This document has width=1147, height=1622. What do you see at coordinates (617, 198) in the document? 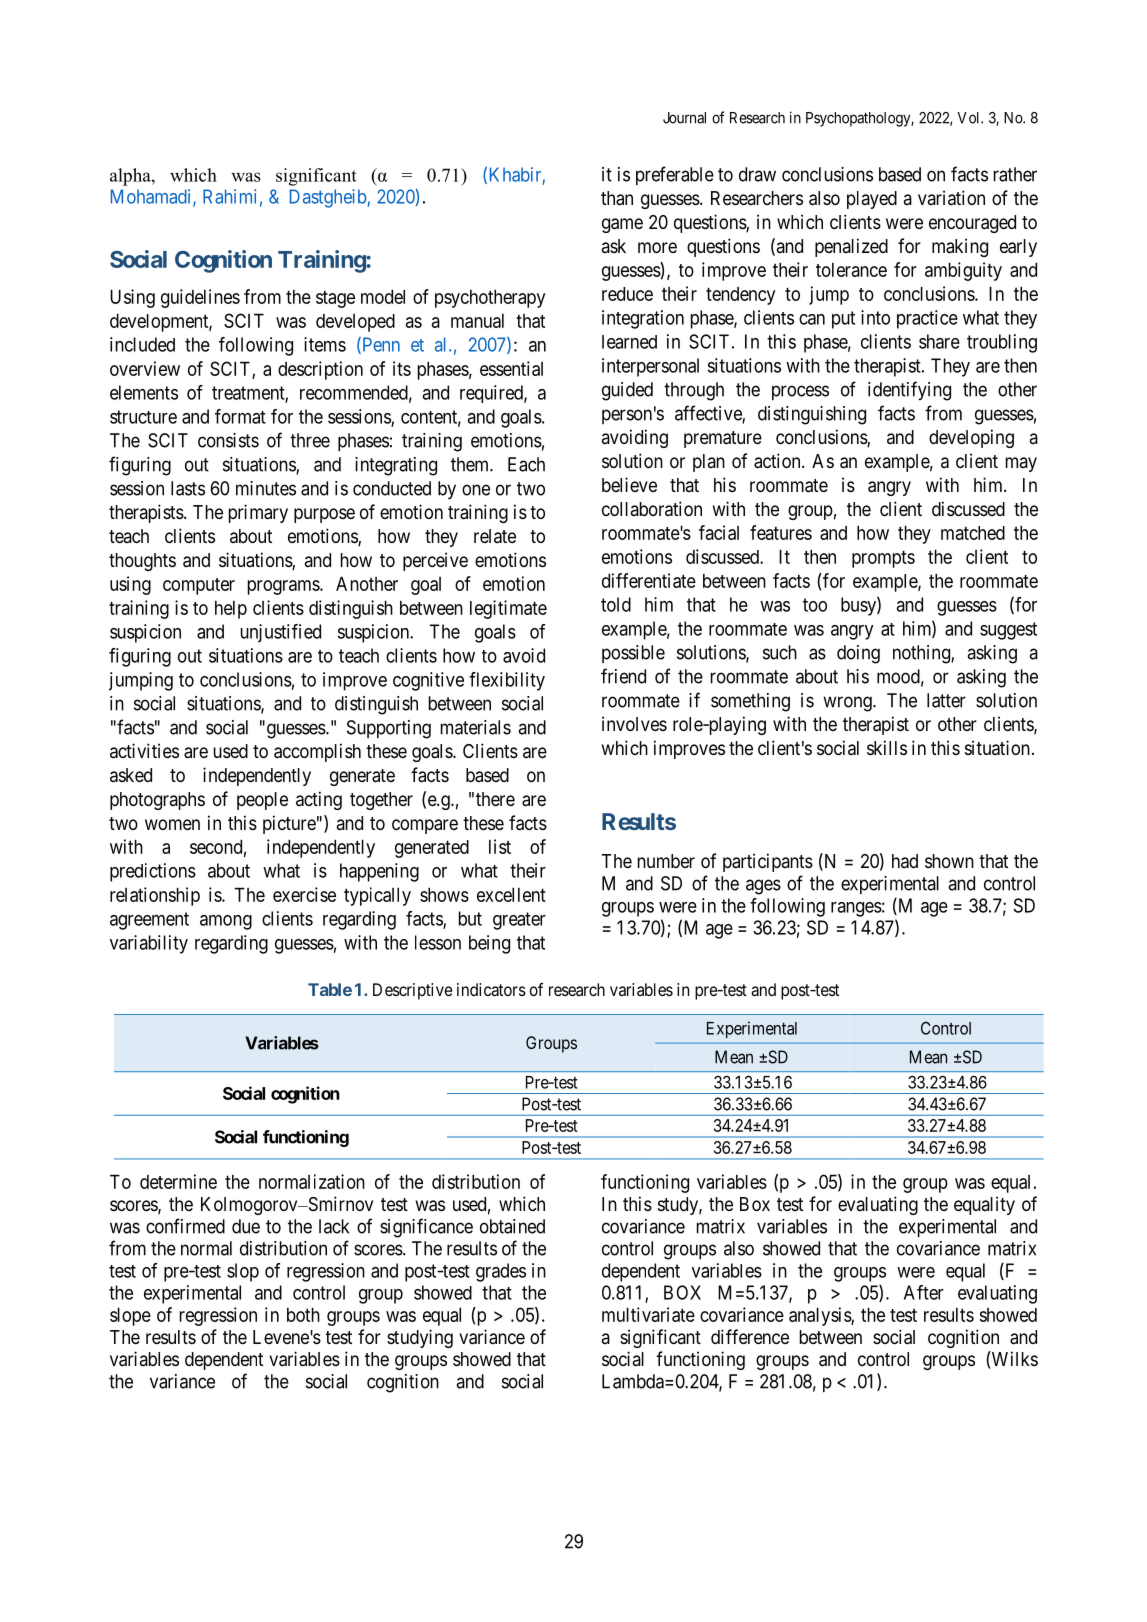
I see `than` at bounding box center [617, 198].
